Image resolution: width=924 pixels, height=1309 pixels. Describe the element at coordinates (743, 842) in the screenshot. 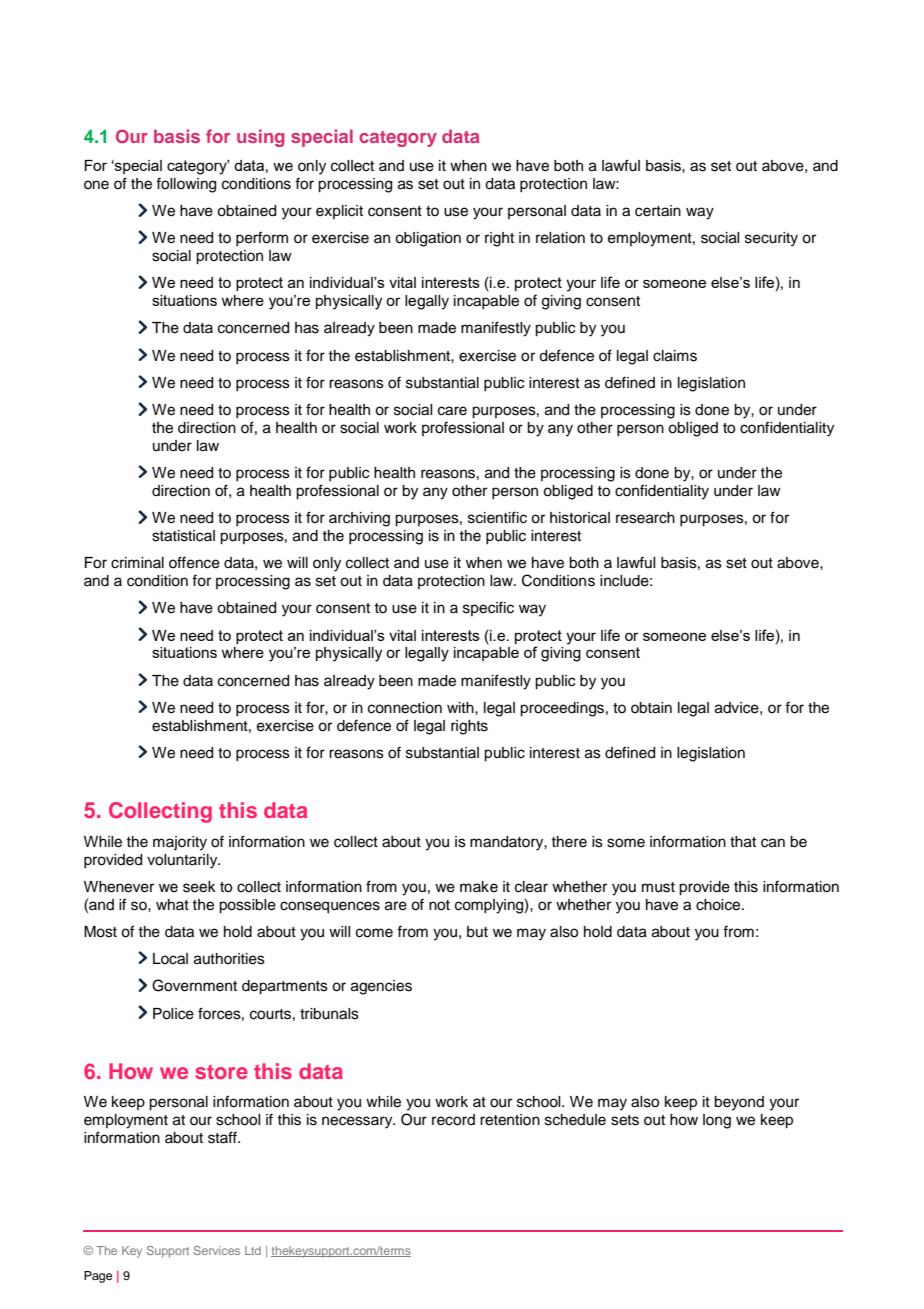

I see `that` at that location.
